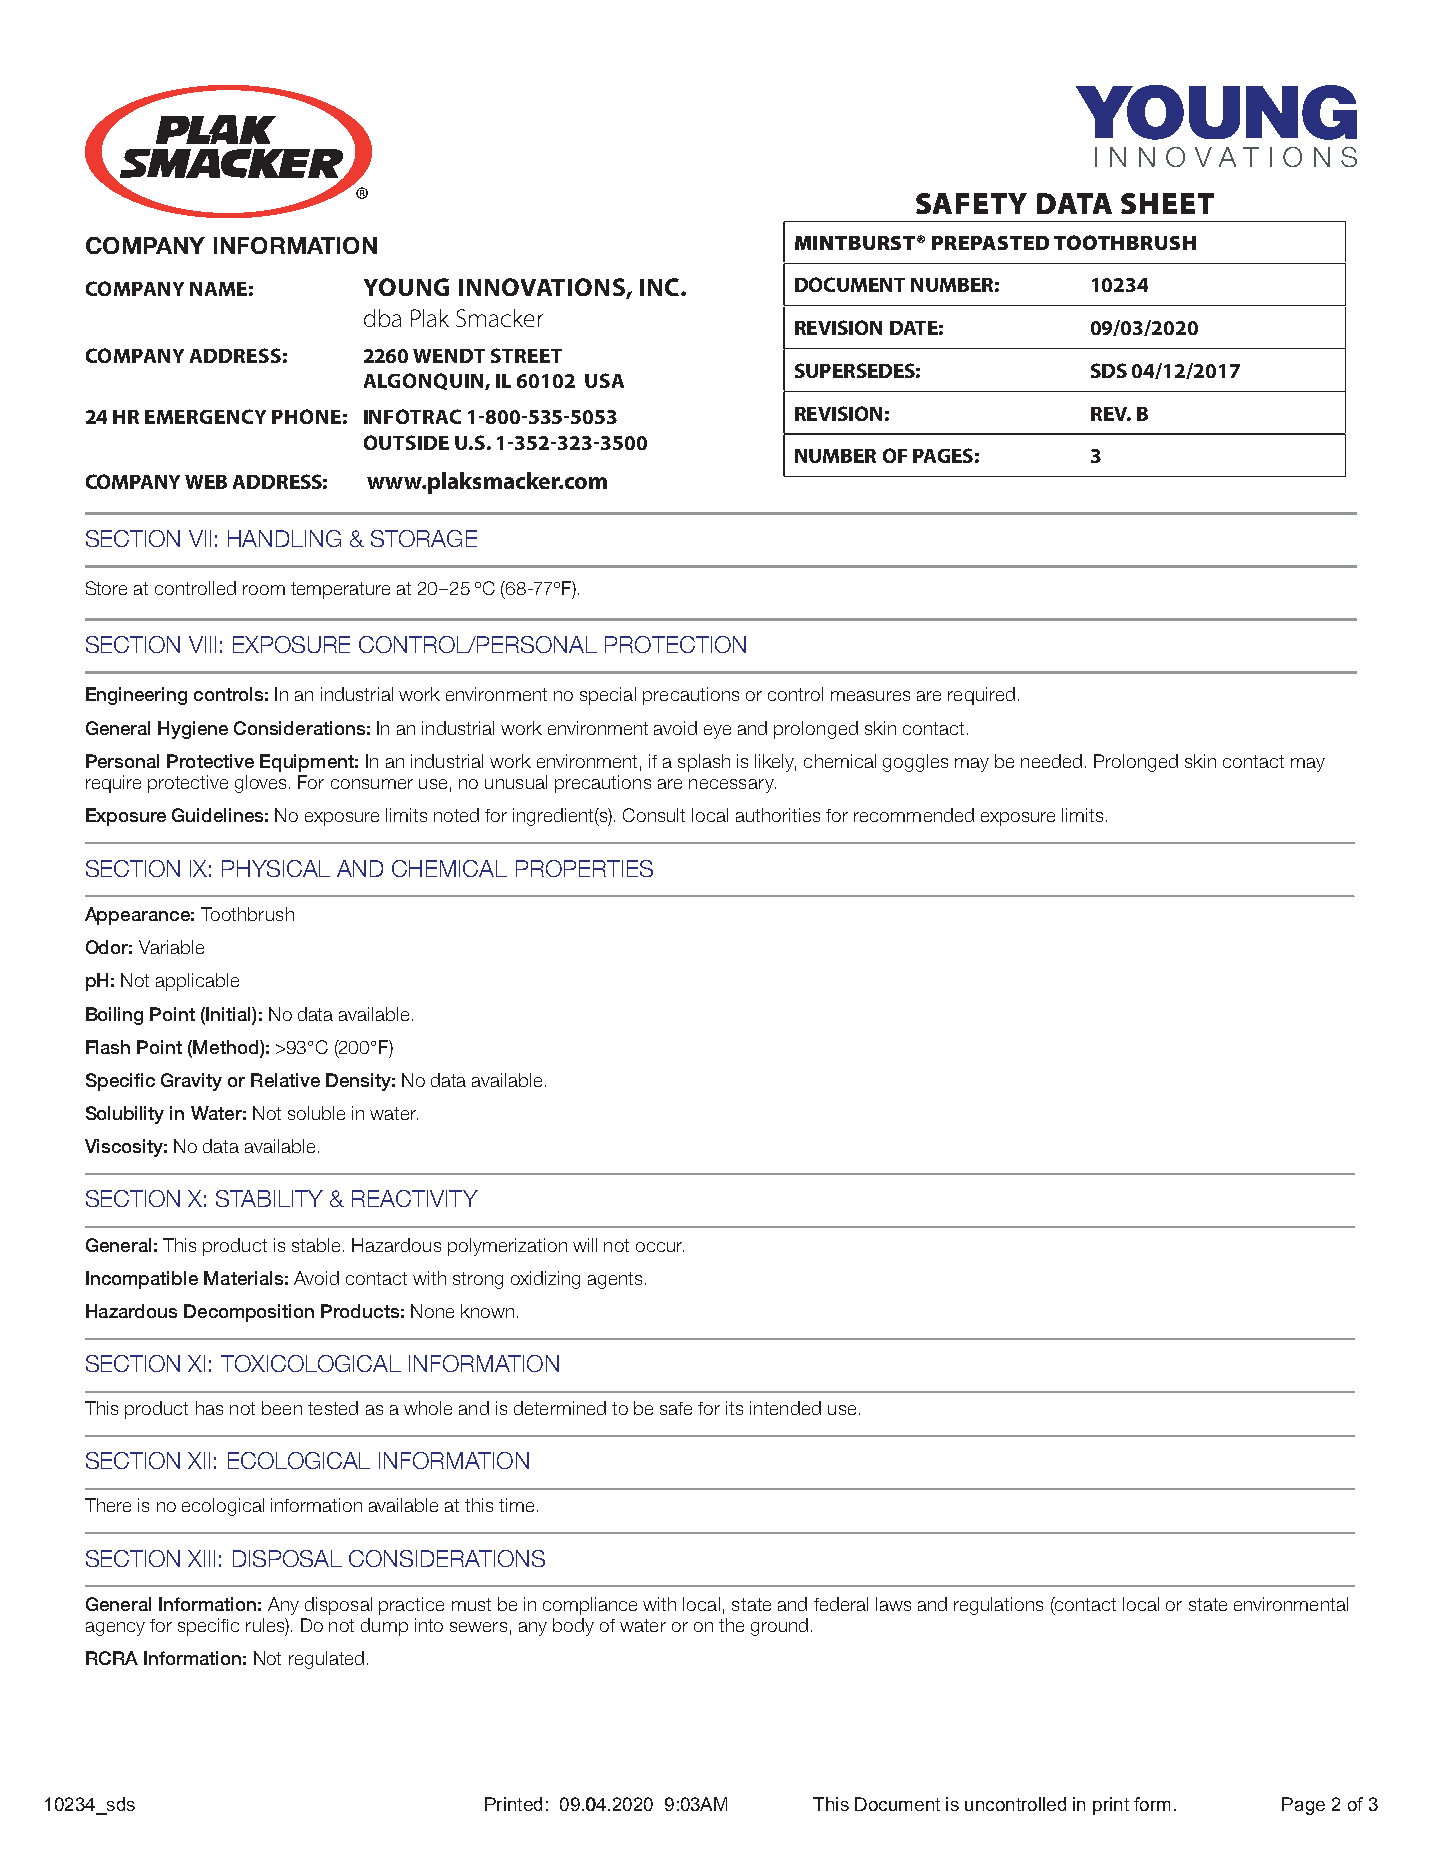 This screenshot has height=1866, width=1442. I want to click on needed, so click(1051, 761).
